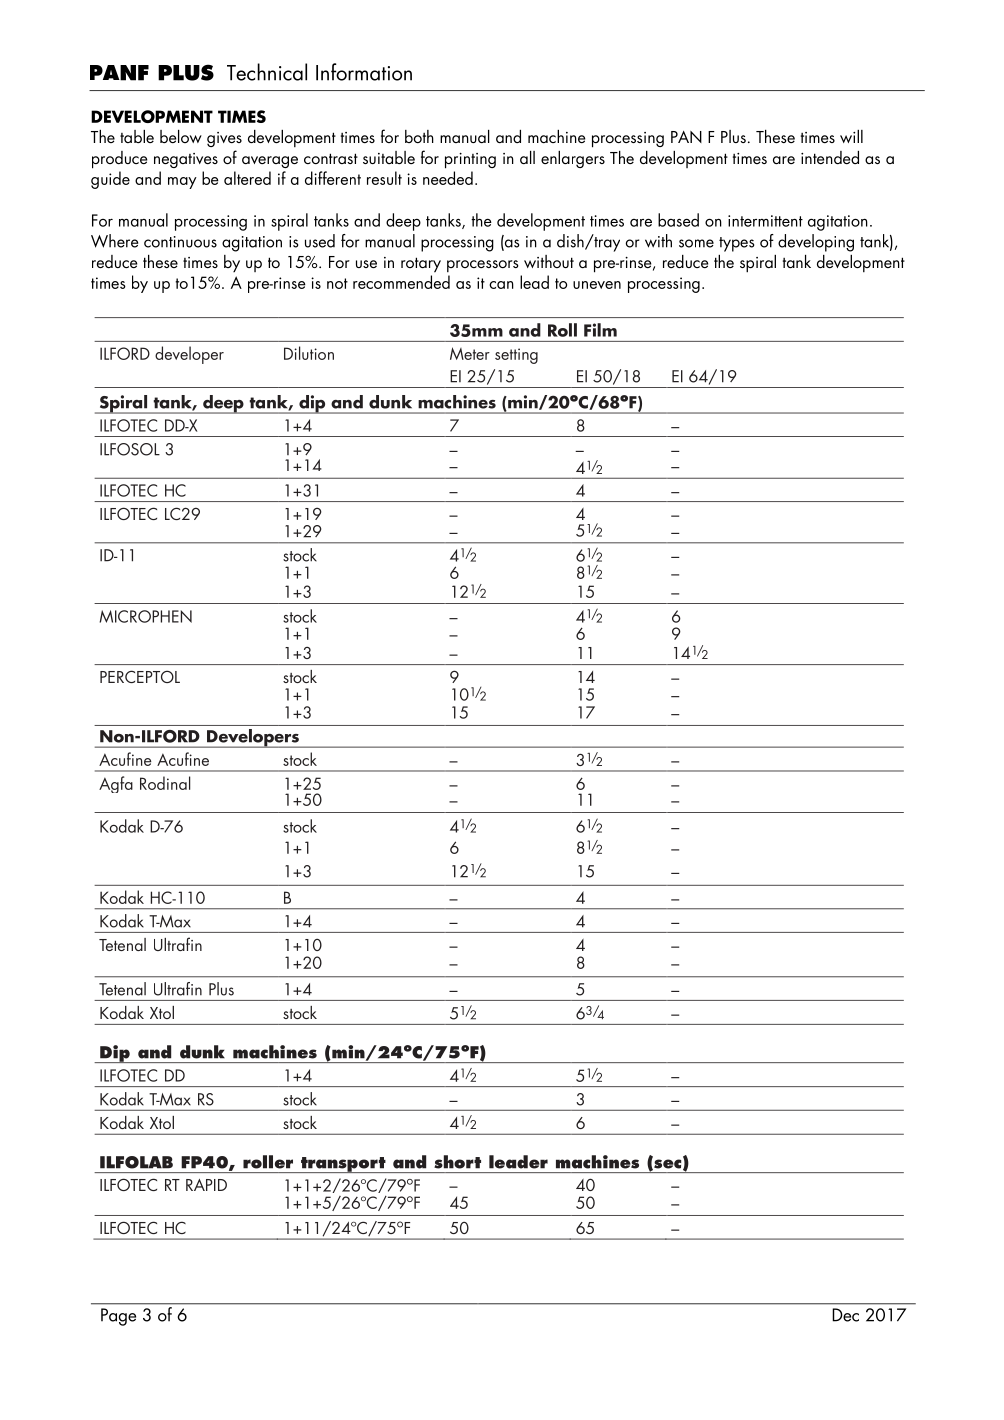 The width and height of the screenshot is (1004, 1420). What do you see at coordinates (181, 136) in the screenshot?
I see `below` at bounding box center [181, 136].
